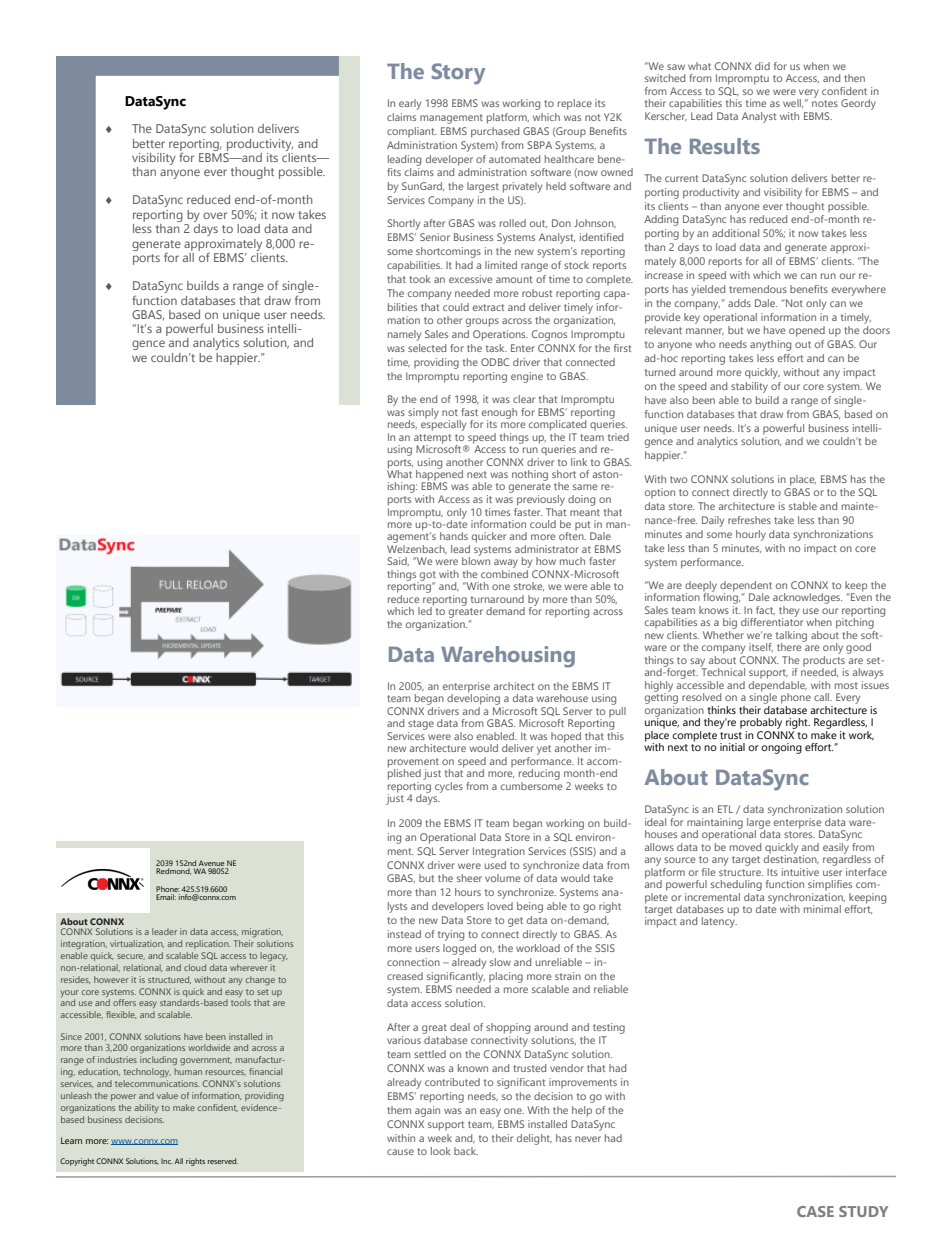 The height and width of the screenshot is (1233, 952). What do you see at coordinates (495, 362) in the screenshot?
I see `ODBC` at bounding box center [495, 362].
